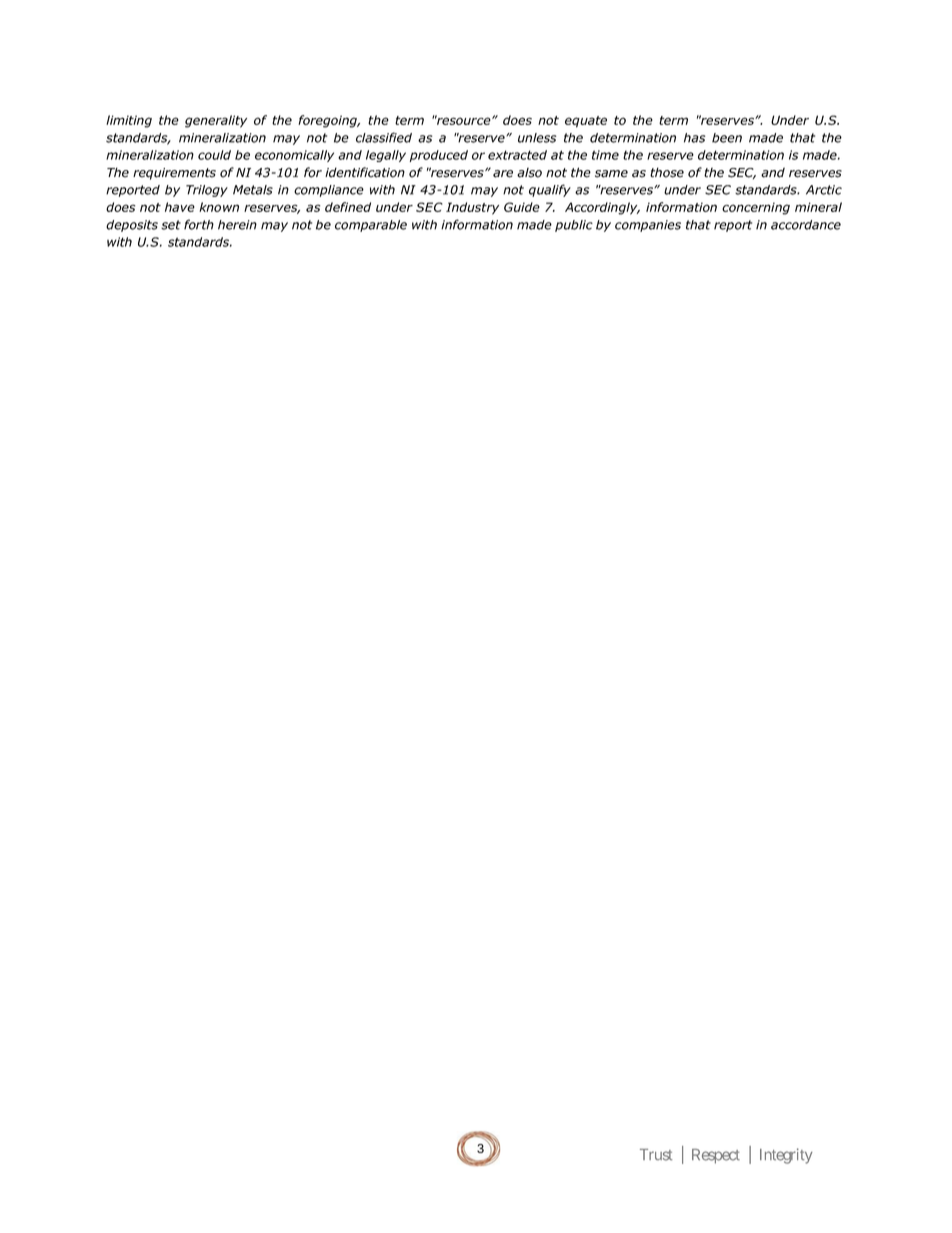 Image resolution: width=952 pixels, height=1233 pixels. Describe the element at coordinates (786, 1156) in the document. I see `Integrity` at that location.
